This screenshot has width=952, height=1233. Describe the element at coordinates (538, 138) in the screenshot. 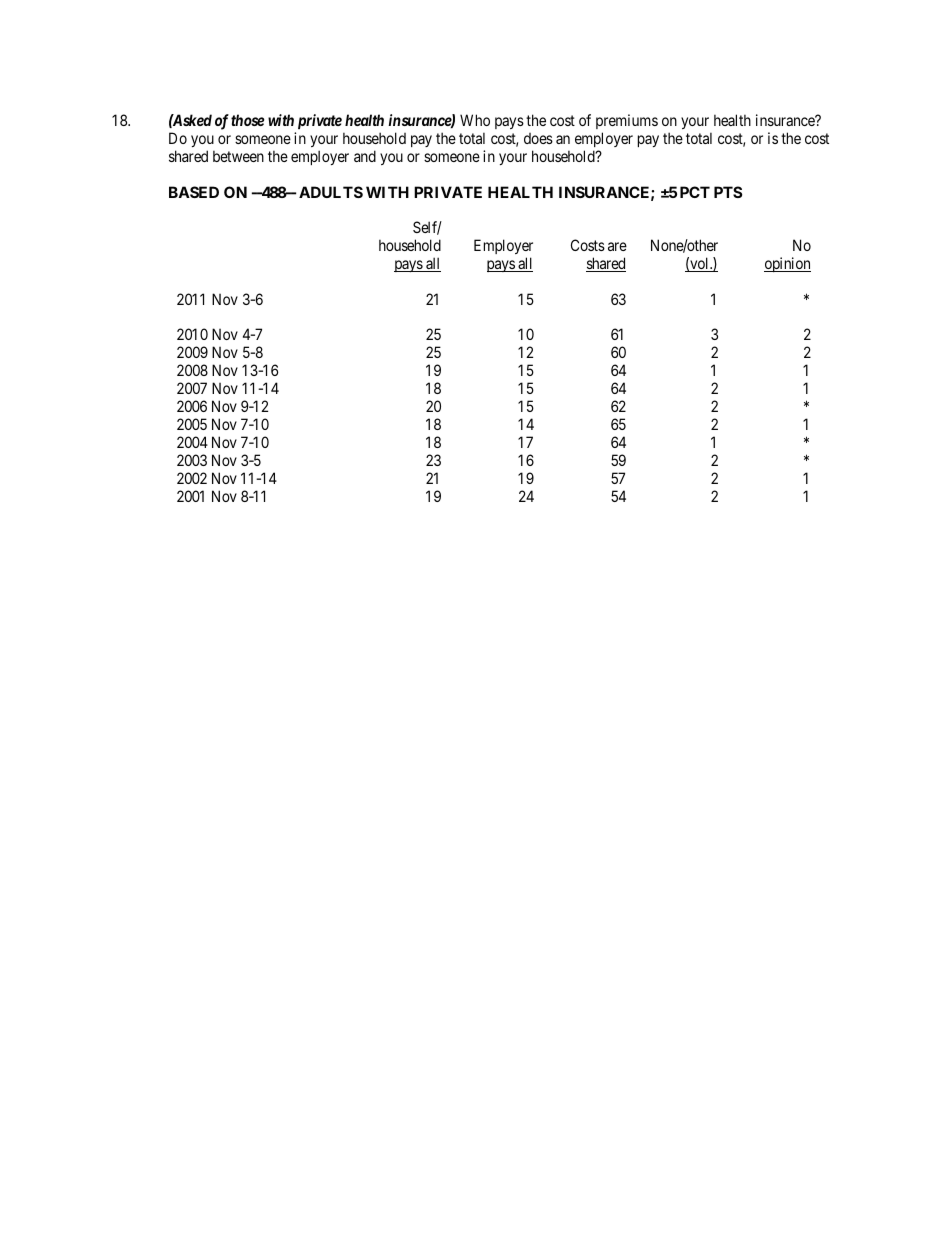

I see `does` at that location.
